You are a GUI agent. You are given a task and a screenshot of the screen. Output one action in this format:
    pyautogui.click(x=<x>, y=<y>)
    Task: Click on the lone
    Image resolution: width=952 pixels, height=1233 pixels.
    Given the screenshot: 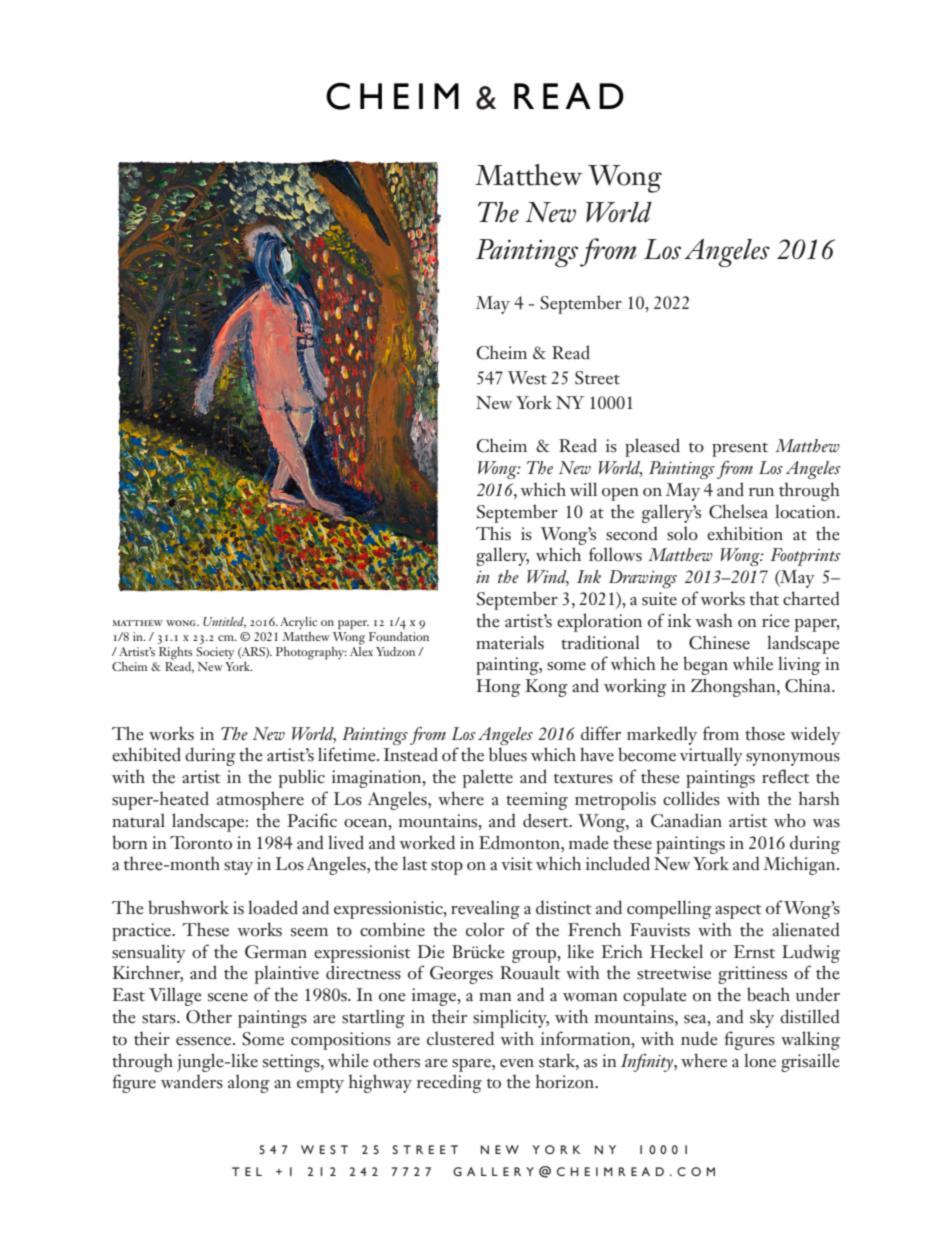 What is the action you would take?
    pyautogui.click(x=760, y=1060)
